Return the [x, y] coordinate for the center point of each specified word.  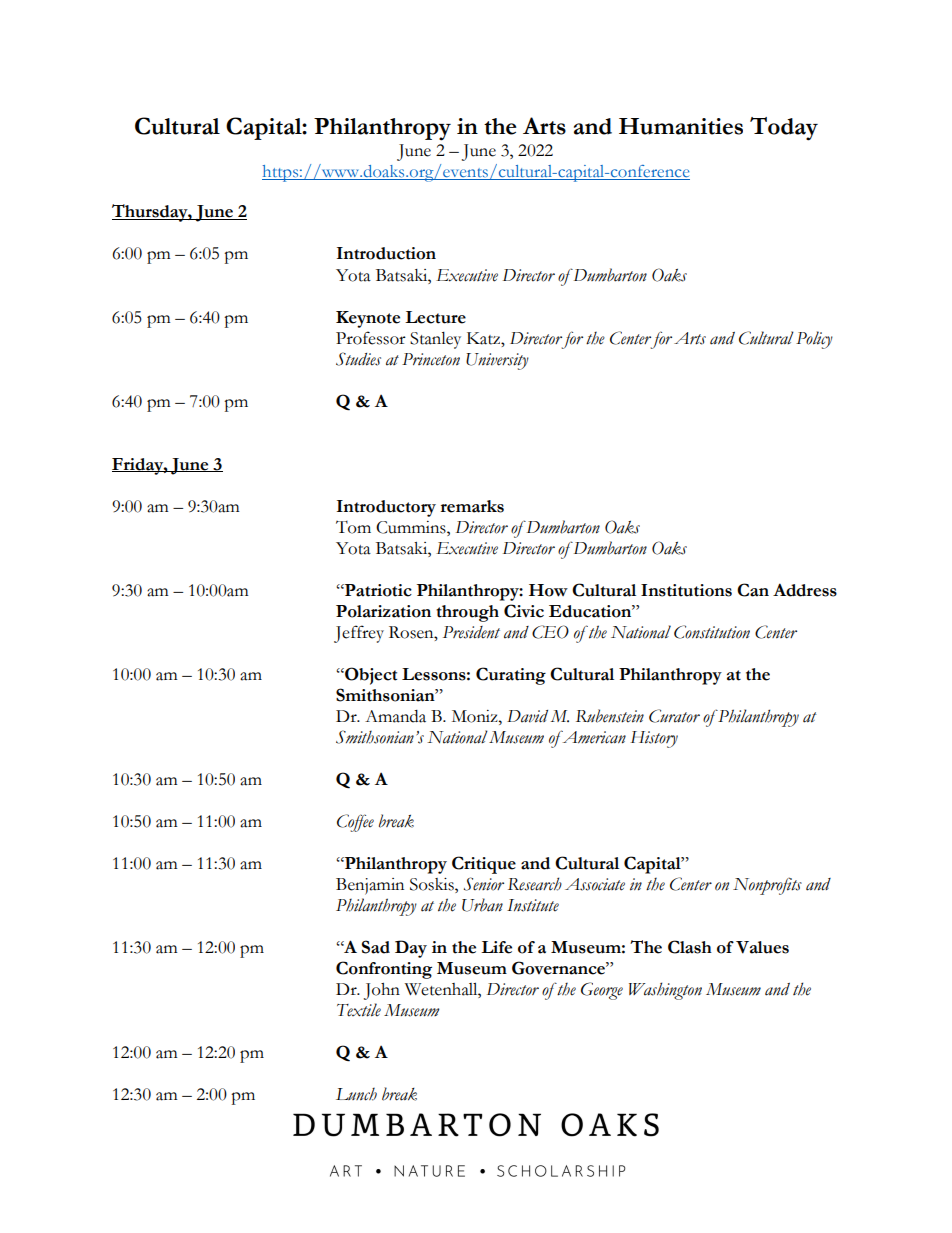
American [593, 737]
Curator [674, 716]
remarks [472, 506]
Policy [814, 340]
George [602, 991]
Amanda [395, 716]
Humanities [681, 126]
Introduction [386, 253]
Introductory [386, 508]
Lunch [356, 1094]
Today [784, 129]
